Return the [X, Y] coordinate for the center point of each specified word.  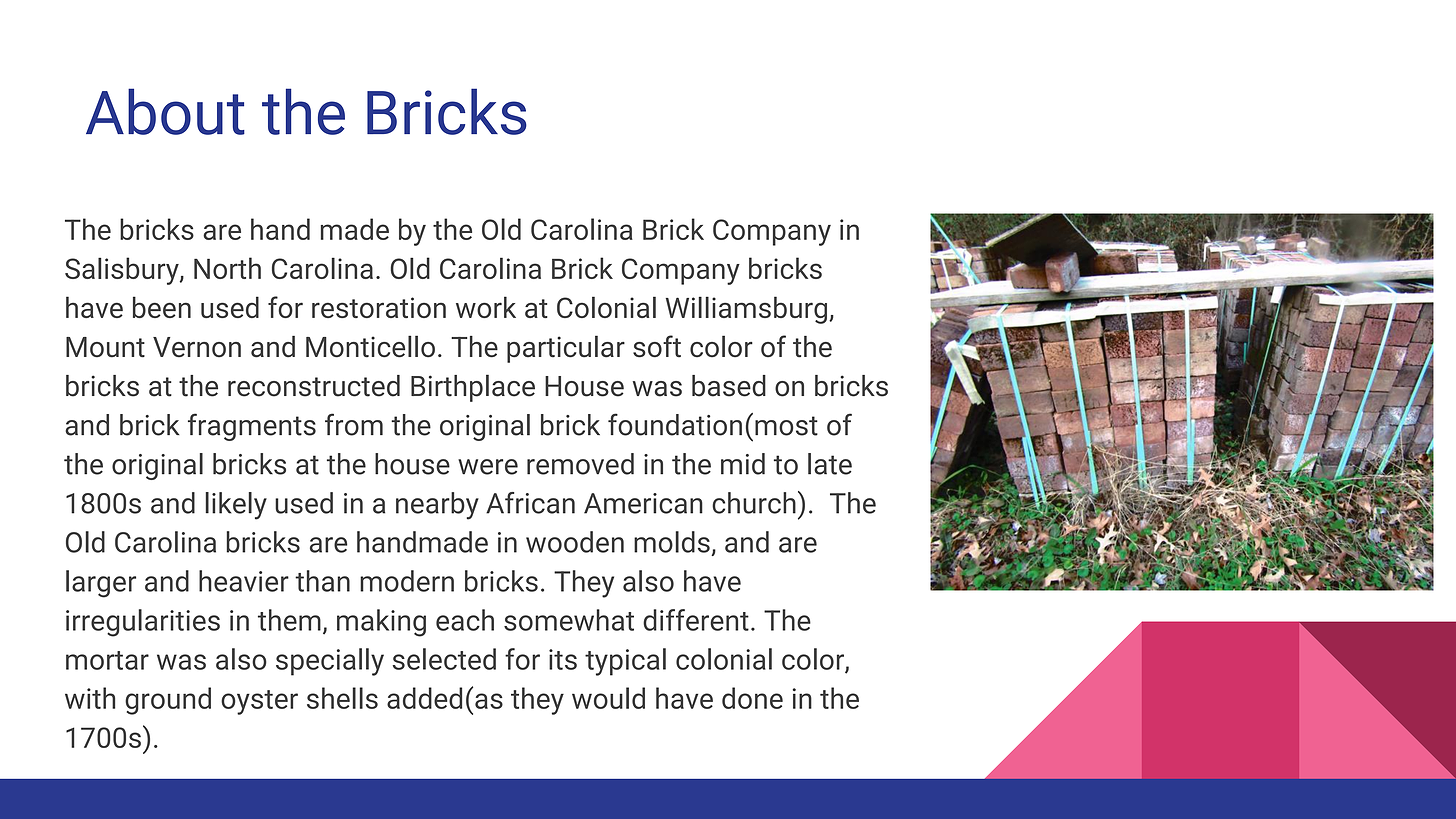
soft [657, 346]
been [162, 307]
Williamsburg [748, 310]
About [165, 111]
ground [168, 701]
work [486, 307]
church [754, 503]
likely [236, 506]
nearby [437, 506]
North [227, 268]
